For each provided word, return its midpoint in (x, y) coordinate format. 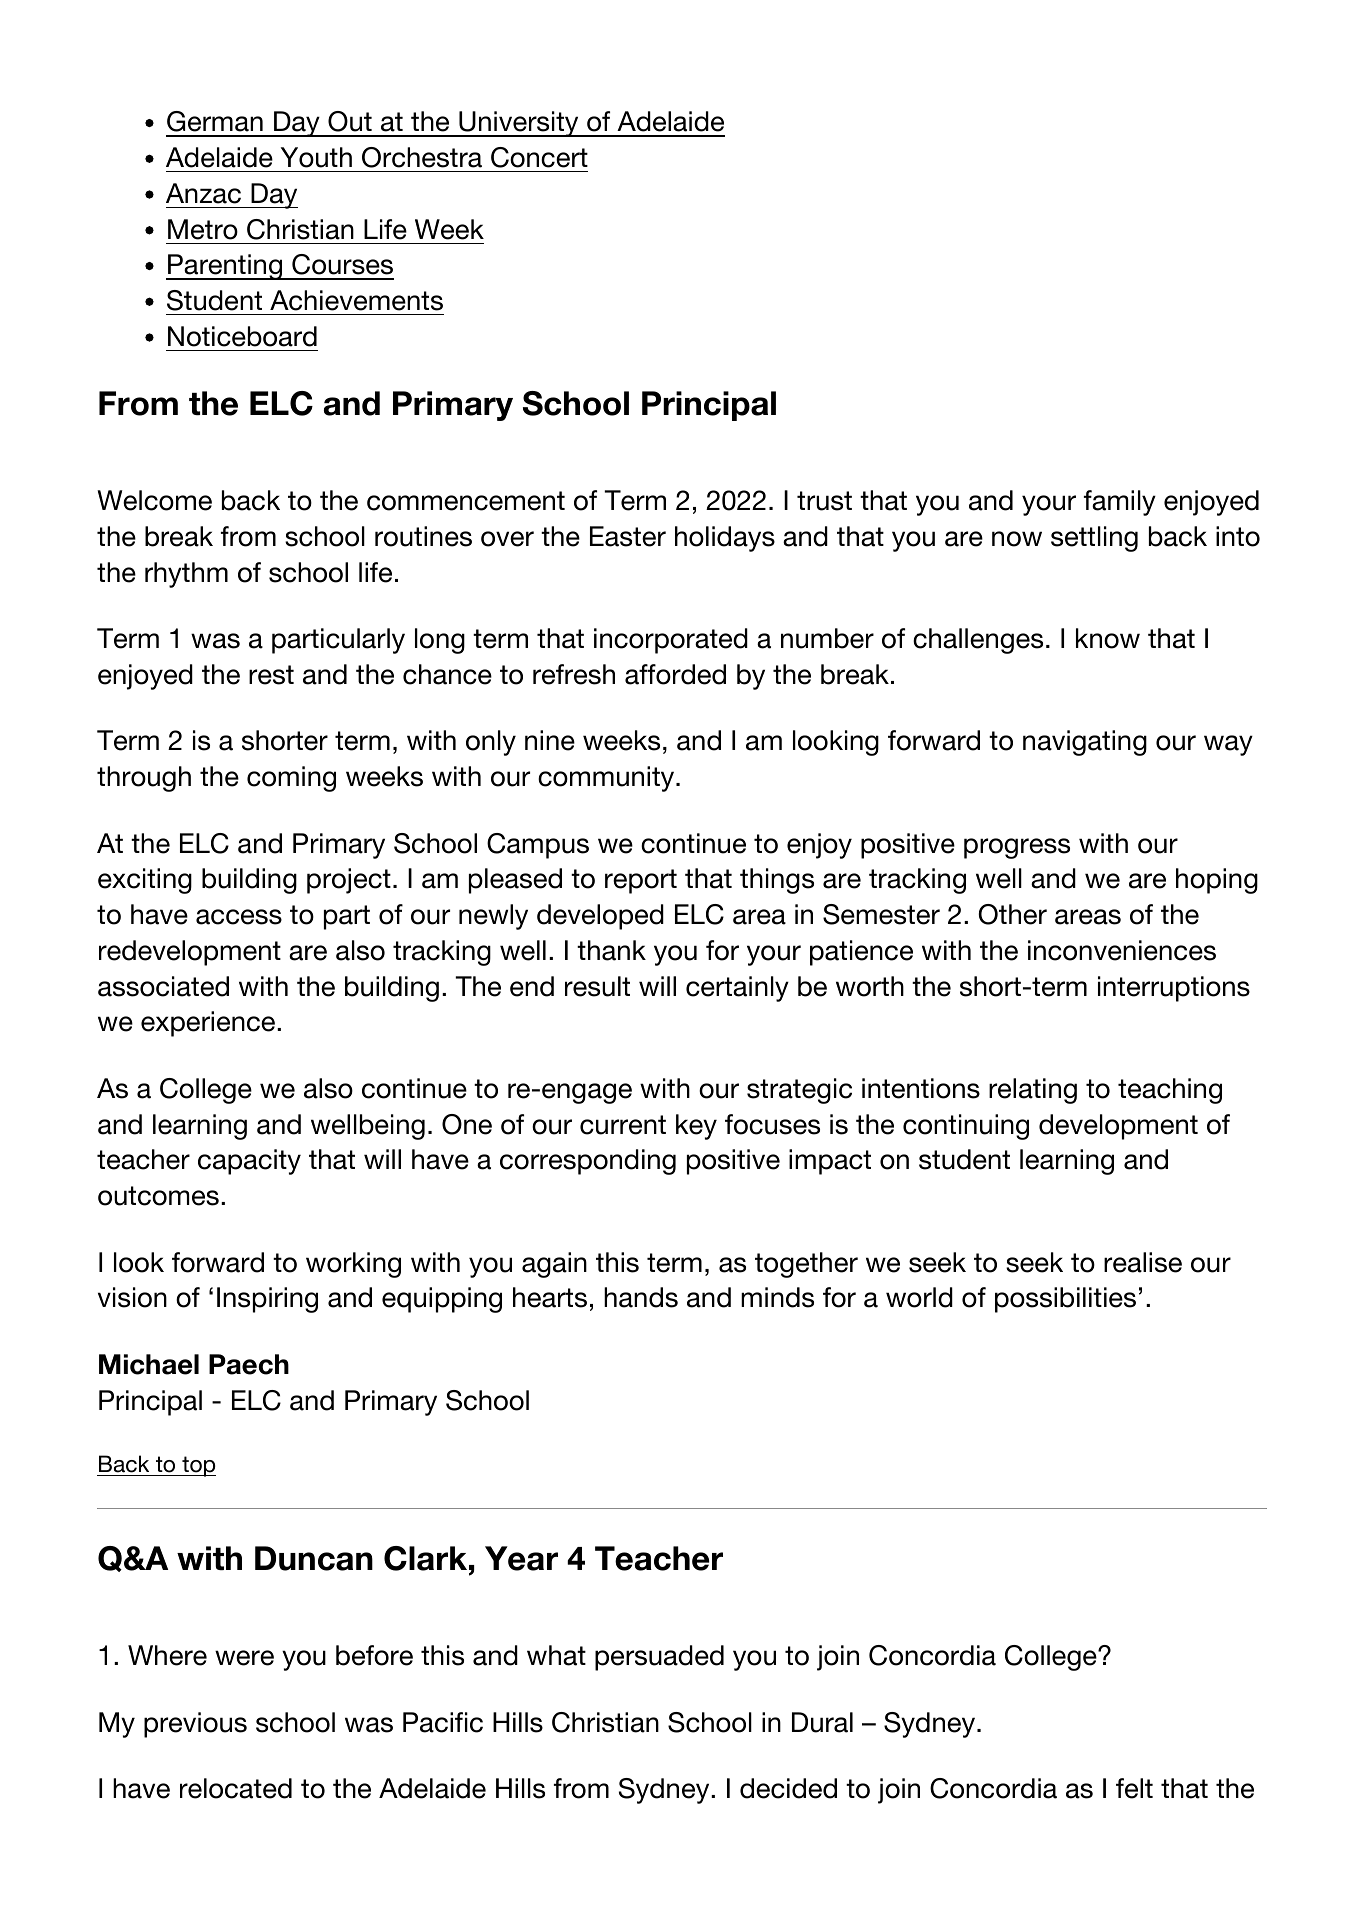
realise (1143, 1262)
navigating (1085, 743)
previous (195, 1725)
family (1120, 503)
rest (271, 675)
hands (641, 1297)
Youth (316, 157)
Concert (539, 157)
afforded (675, 674)
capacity (249, 1162)
